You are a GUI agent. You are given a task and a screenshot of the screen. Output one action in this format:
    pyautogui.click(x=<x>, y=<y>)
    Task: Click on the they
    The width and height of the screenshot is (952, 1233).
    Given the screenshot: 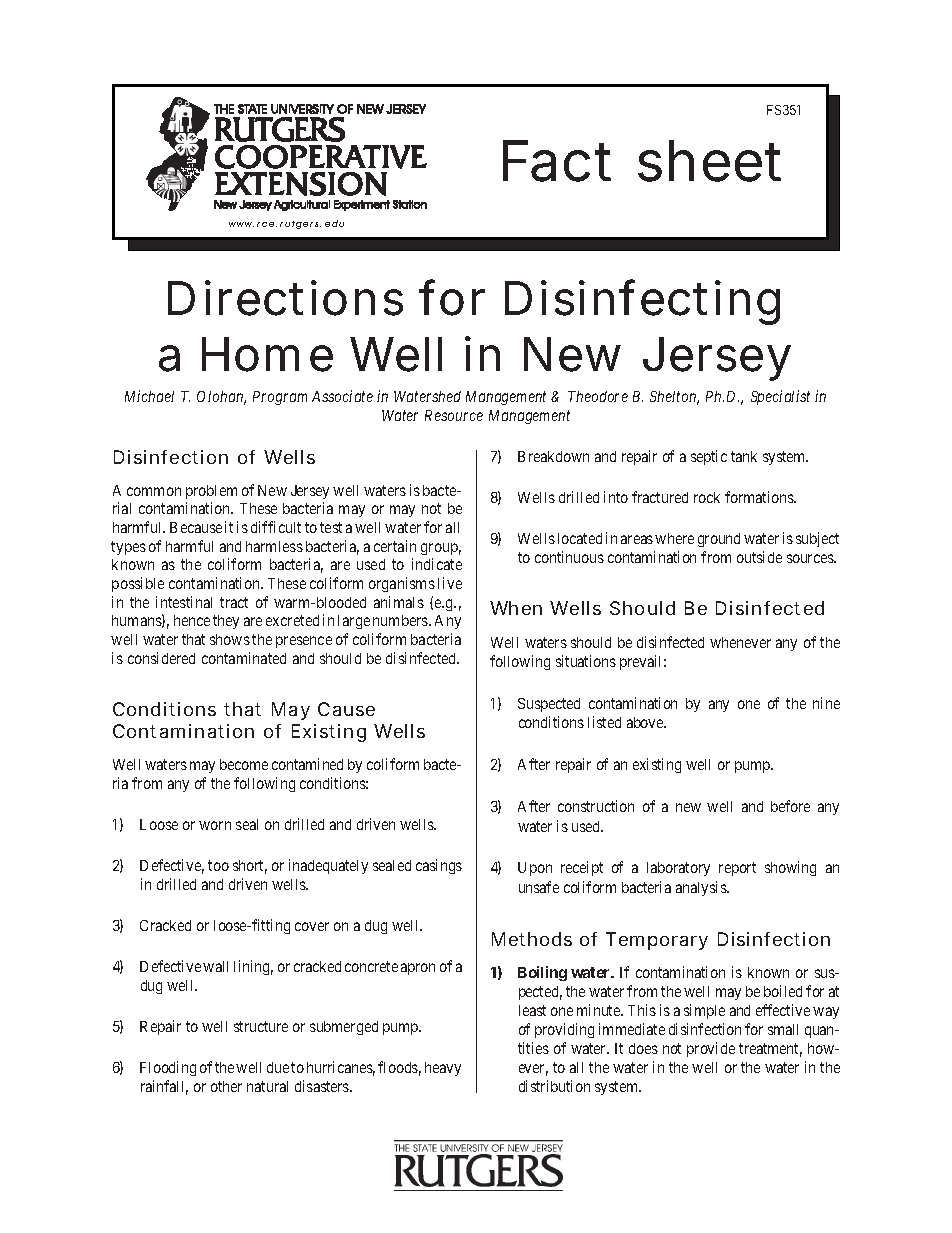 What is the action you would take?
    pyautogui.click(x=226, y=622)
